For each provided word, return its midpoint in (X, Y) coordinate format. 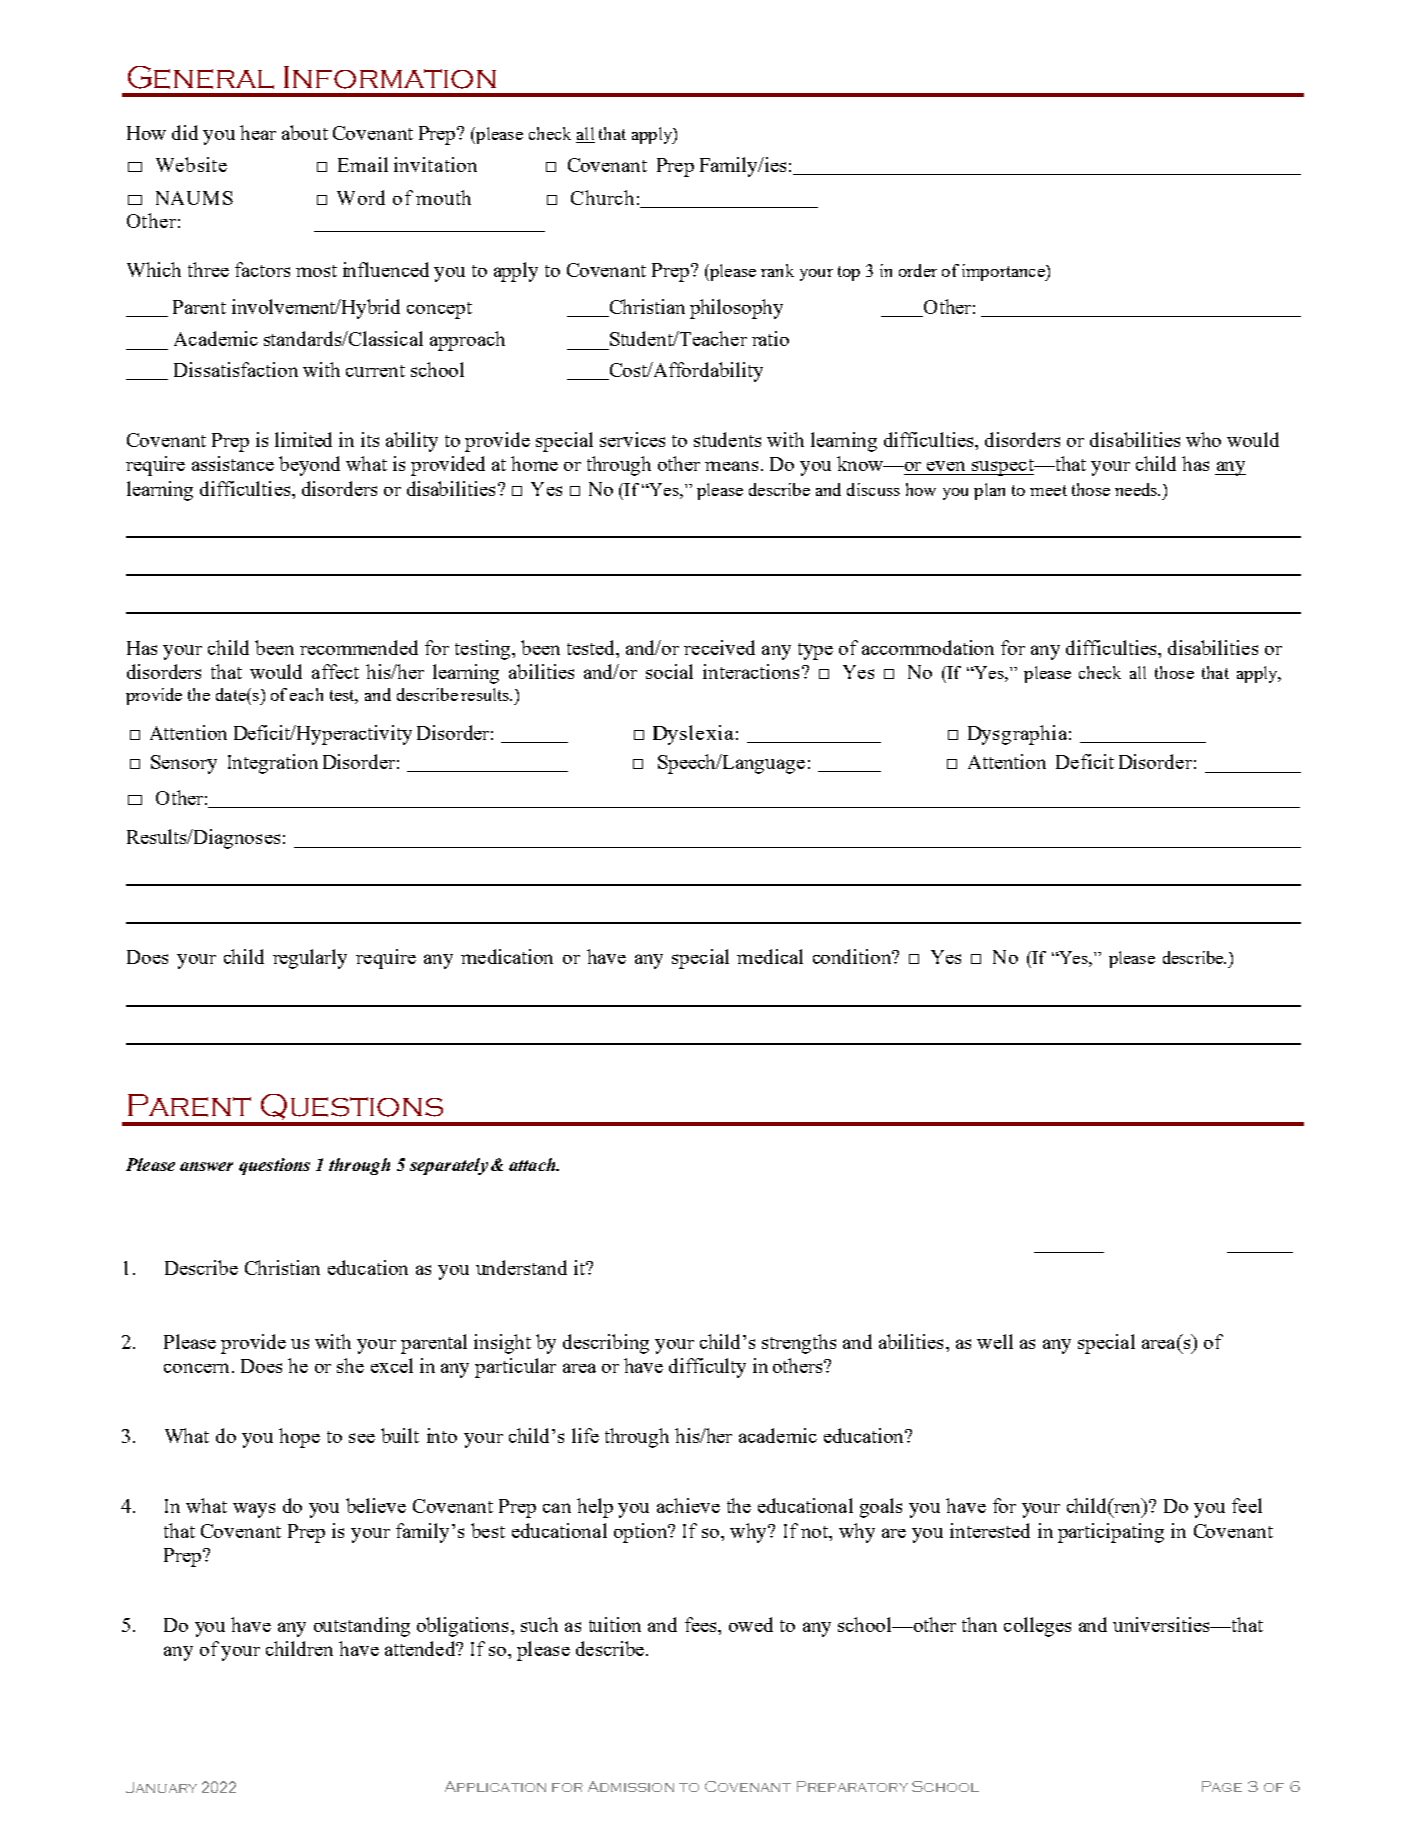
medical (770, 956)
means (731, 466)
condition (853, 956)
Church (602, 197)
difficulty (707, 1368)
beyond (309, 466)
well (995, 1341)
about (305, 132)
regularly (310, 959)
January (161, 1787)
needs (1137, 489)
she (350, 1365)
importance (1004, 272)
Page (1222, 1786)
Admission (631, 1786)
